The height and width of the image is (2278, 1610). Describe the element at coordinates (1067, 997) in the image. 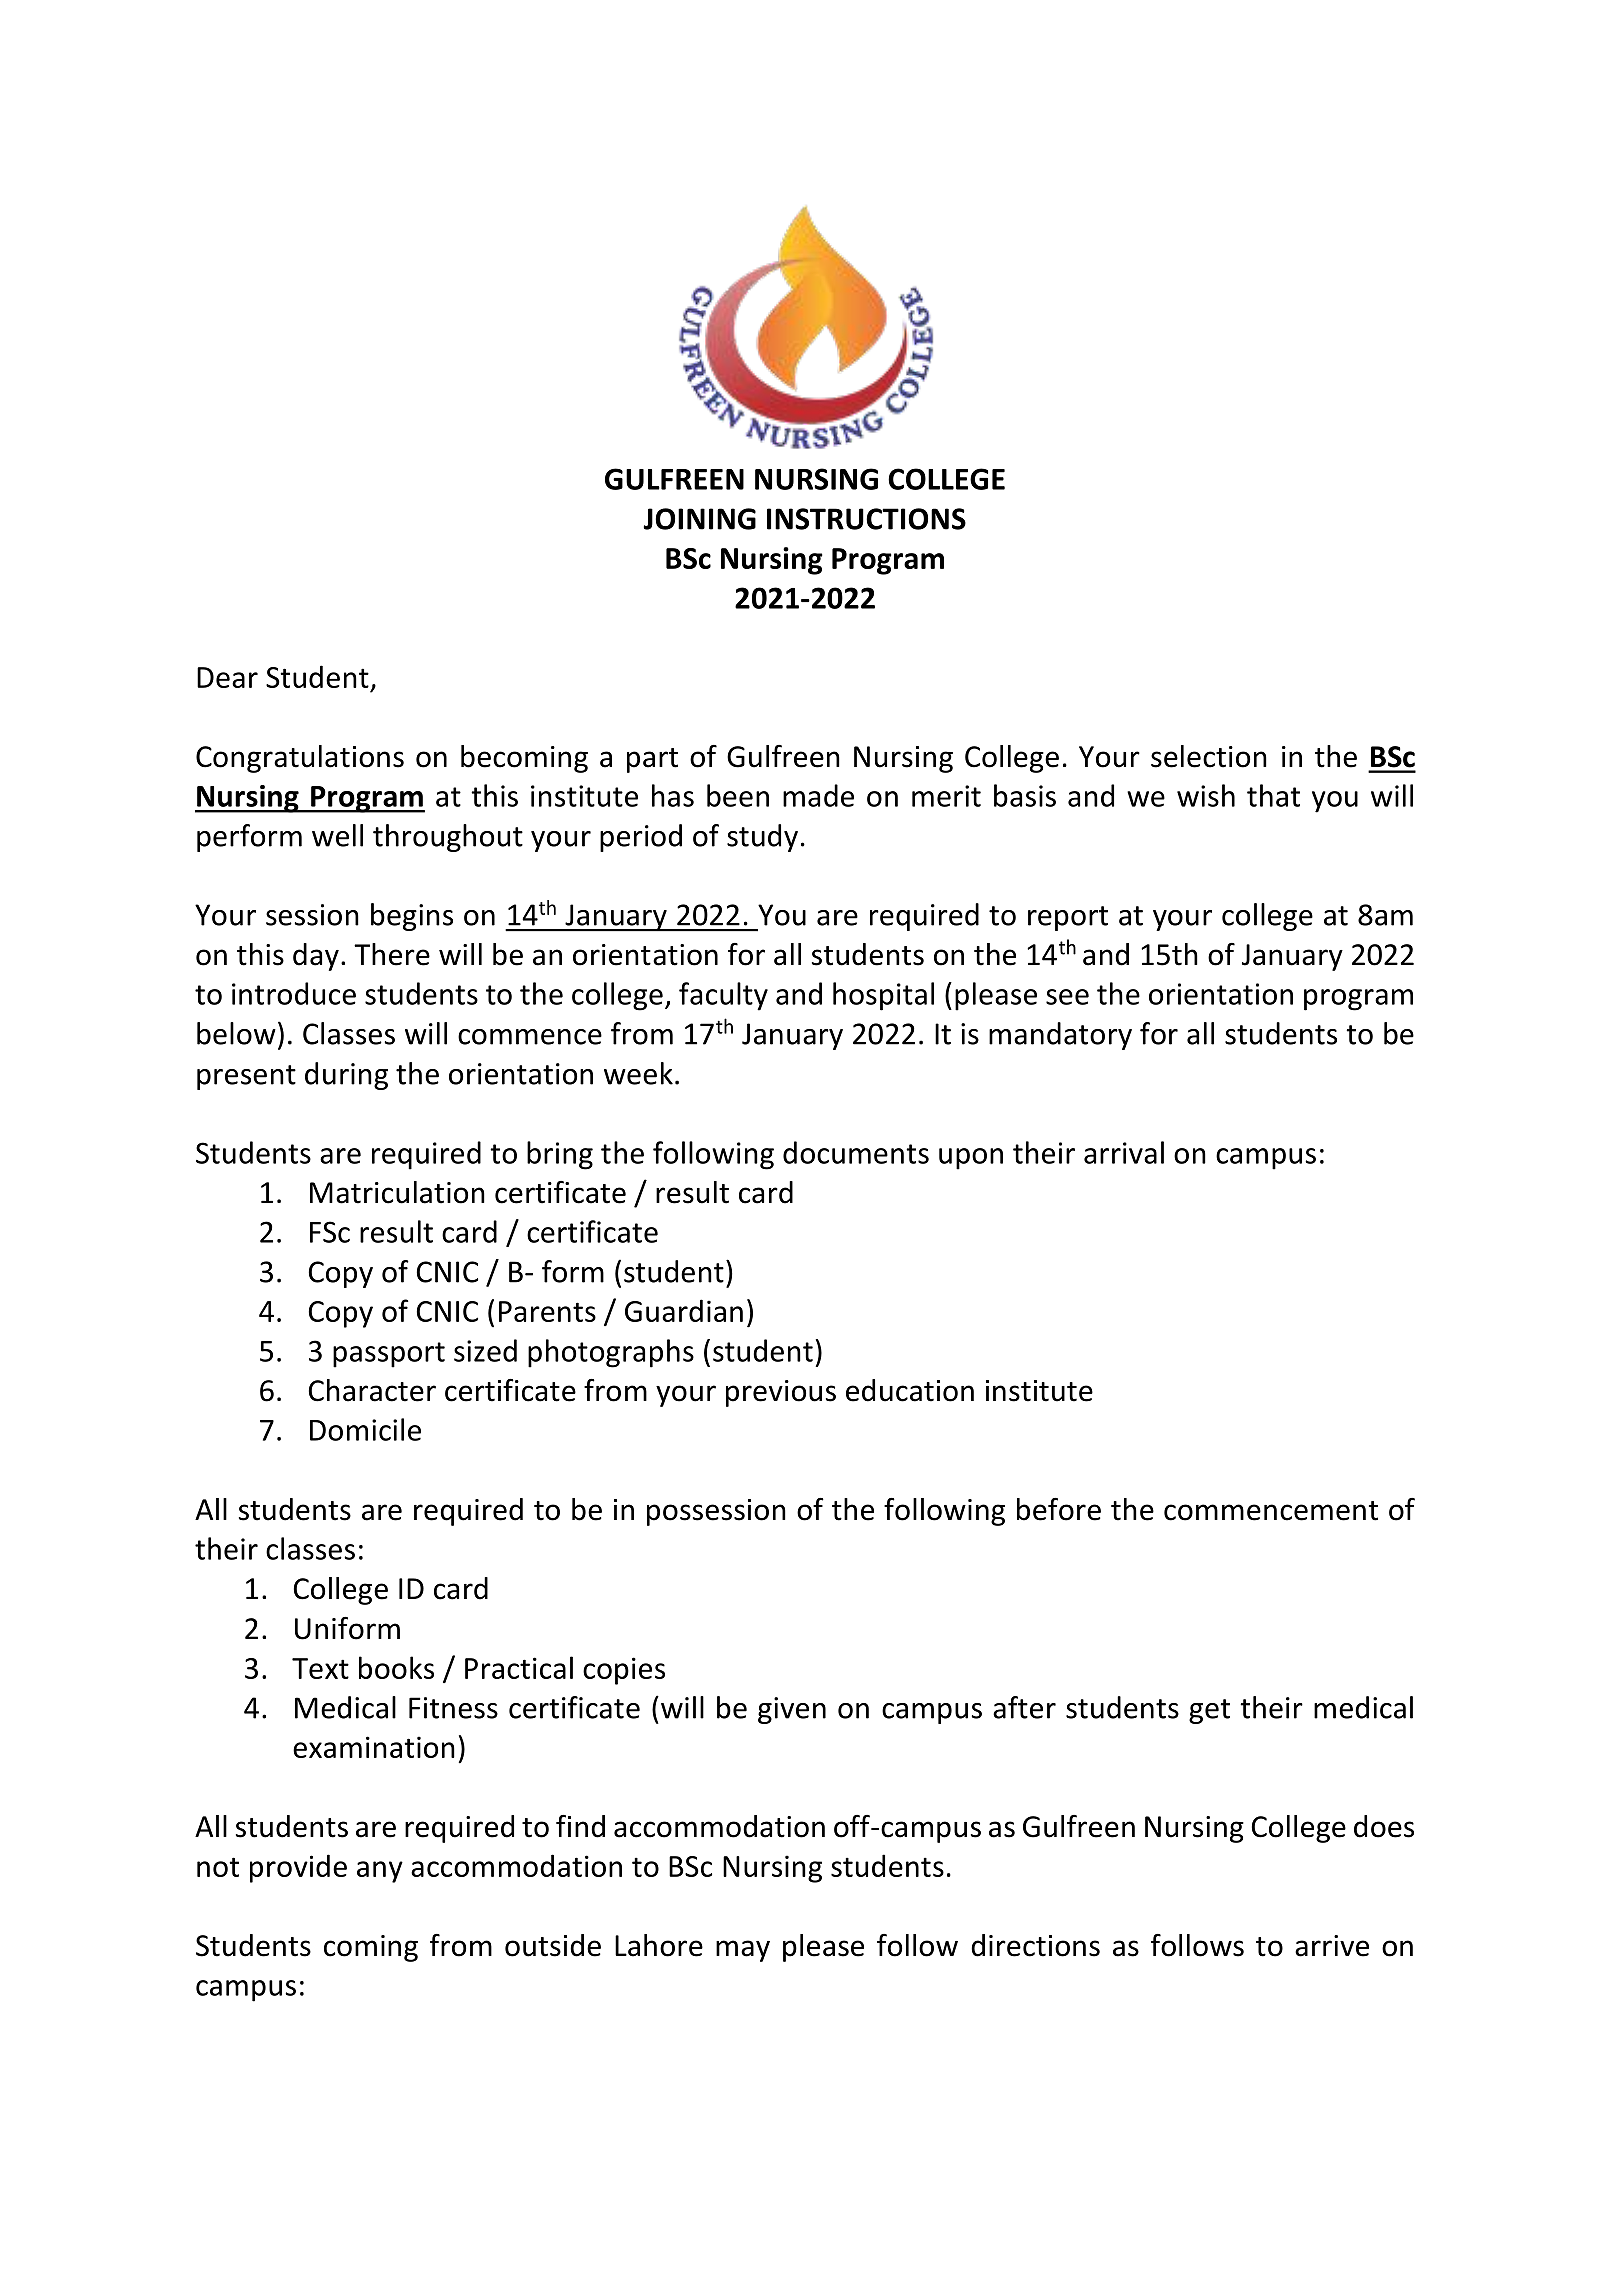

I see `see` at that location.
